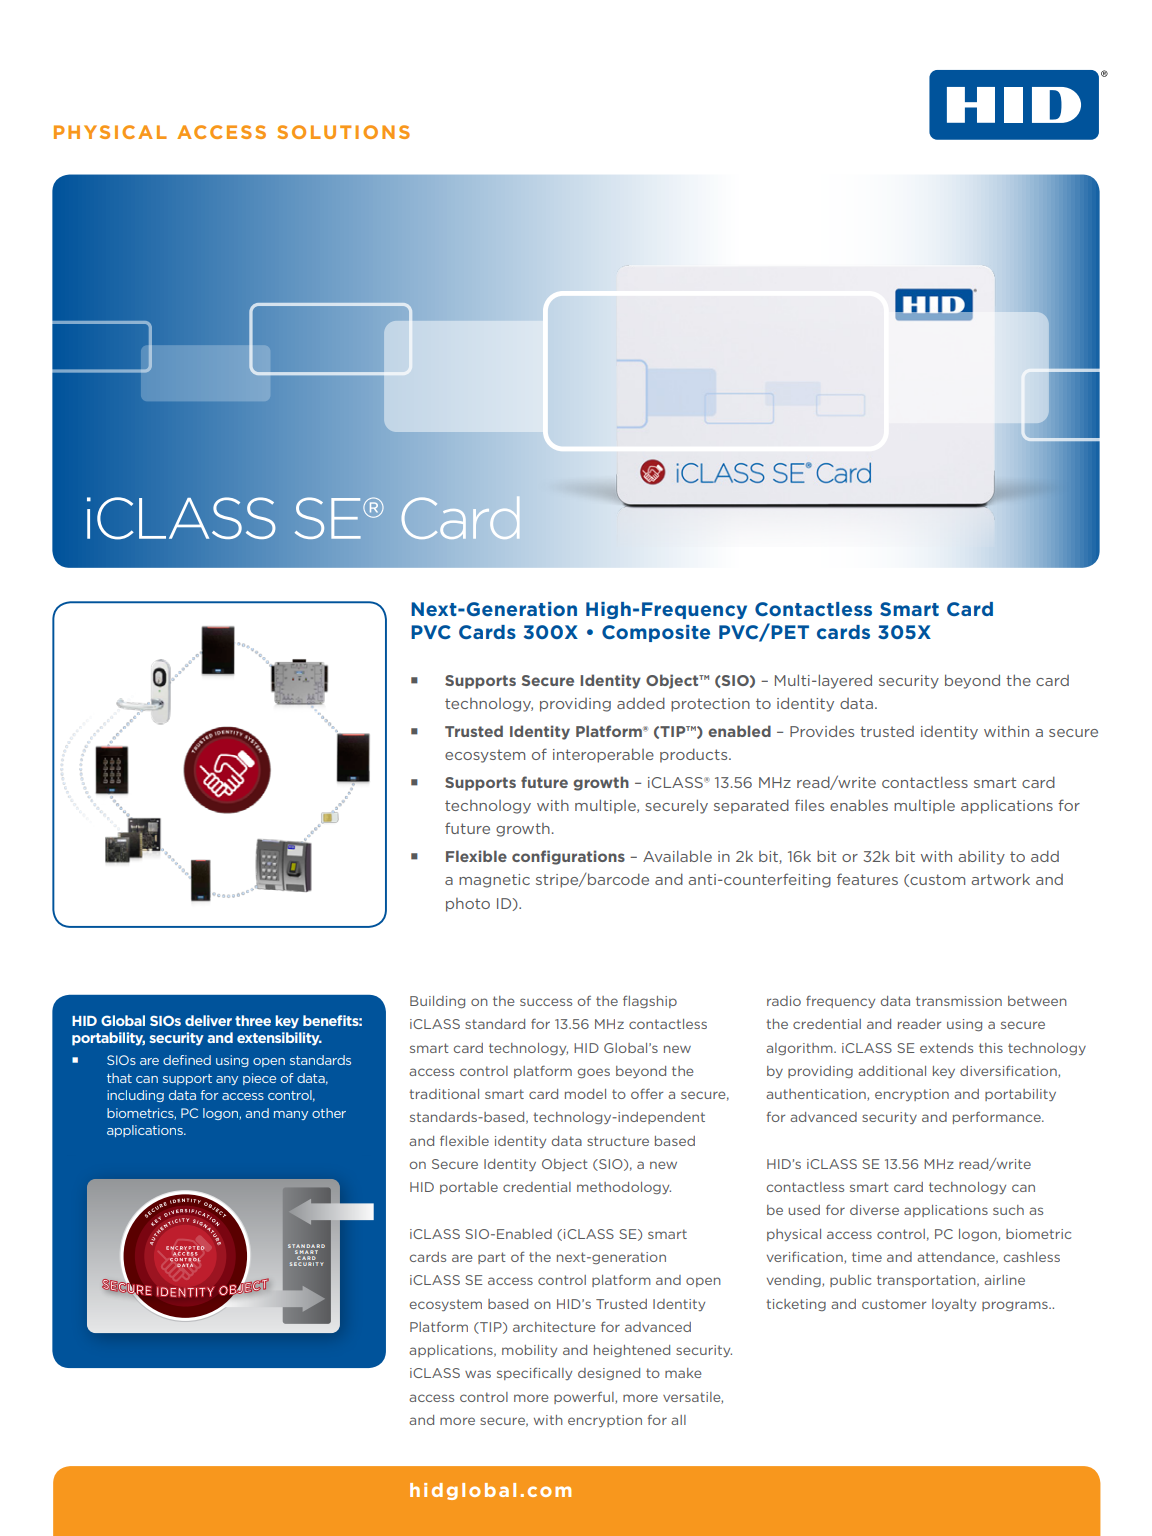  What do you see at coordinates (468, 905) in the screenshot?
I see `photo` at bounding box center [468, 905].
